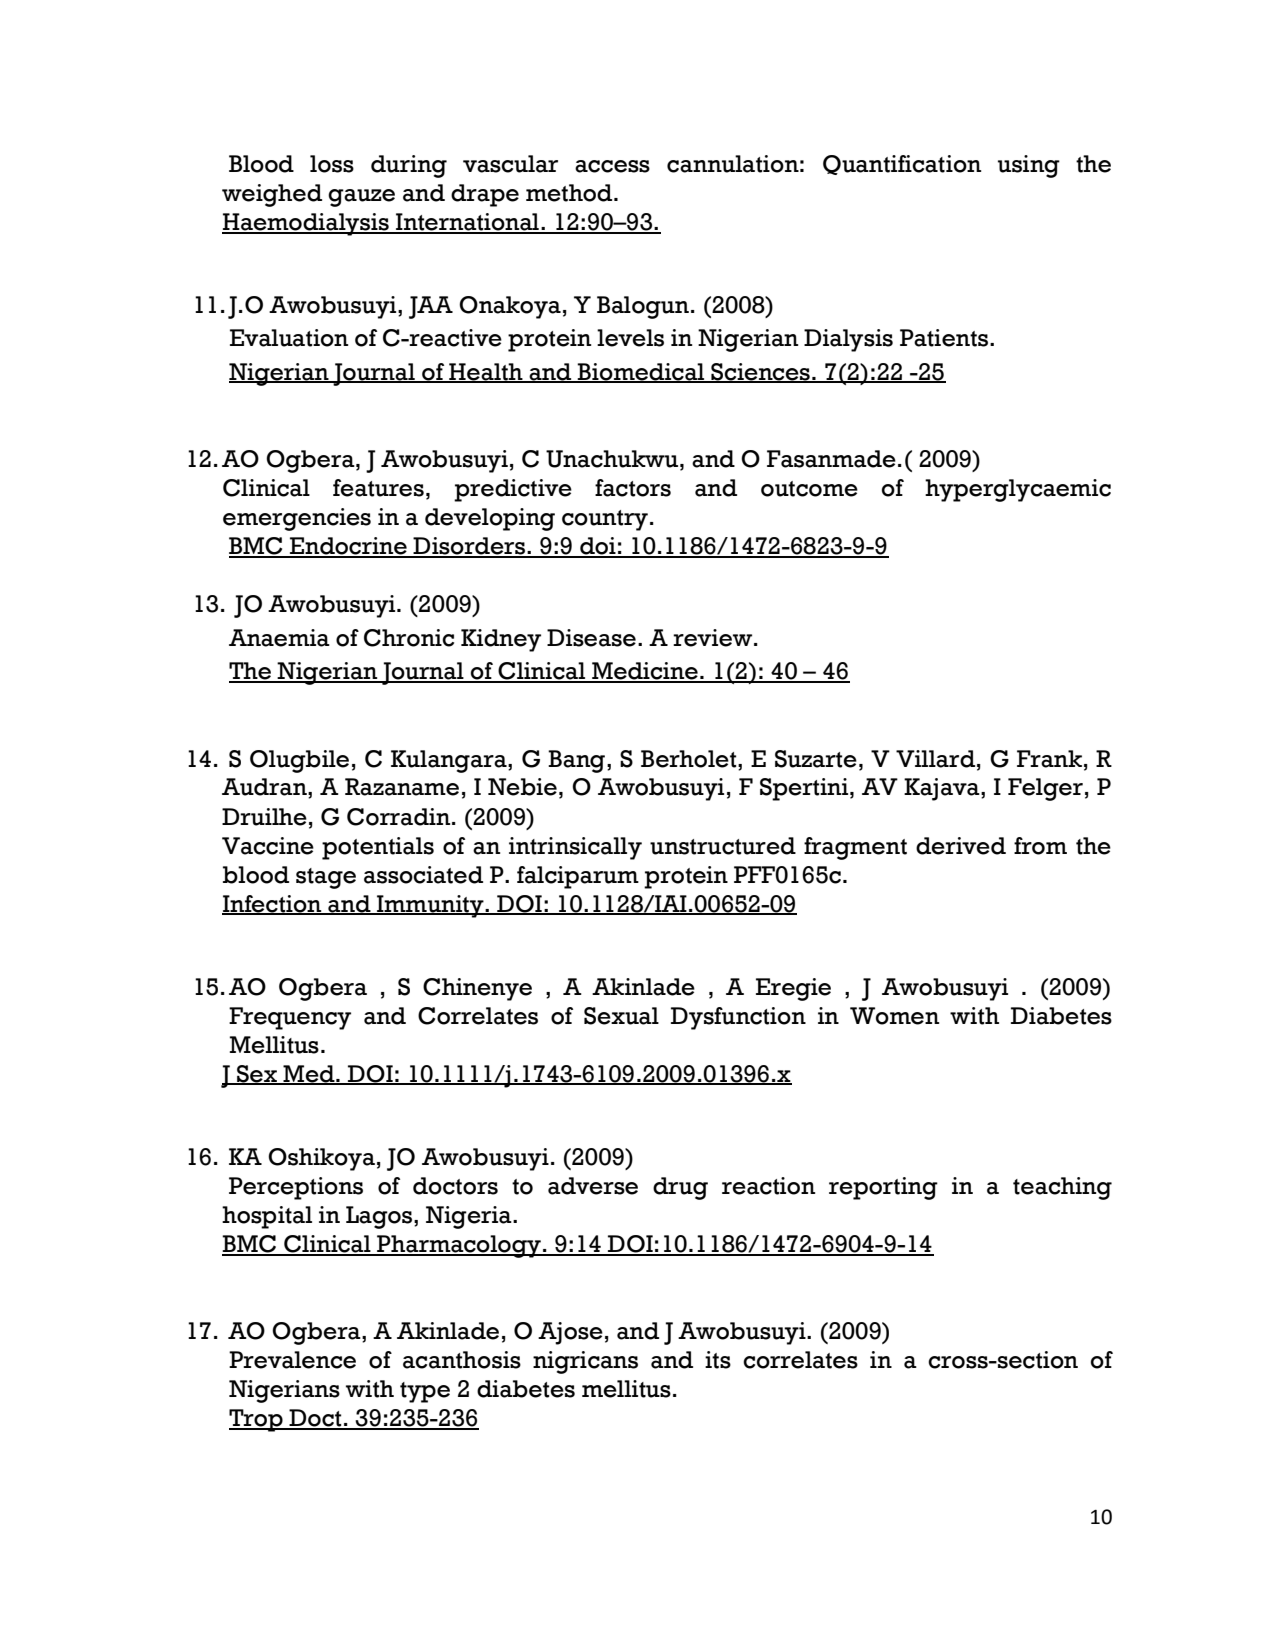 This screenshot has height=1632, width=1261. What do you see at coordinates (894, 1016) in the screenshot?
I see `Women` at bounding box center [894, 1016].
